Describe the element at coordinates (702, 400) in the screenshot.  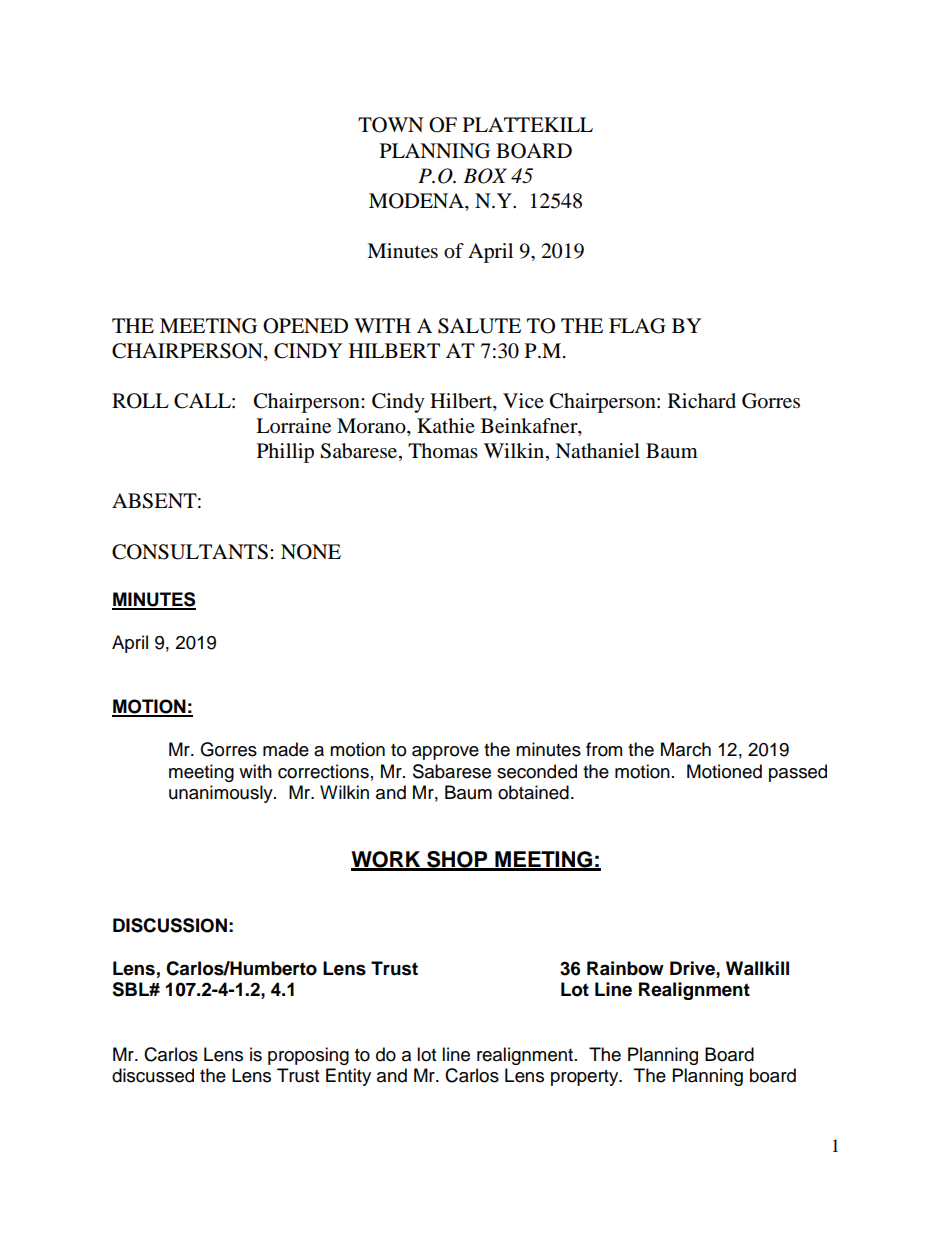
I see `Richard` at that location.
